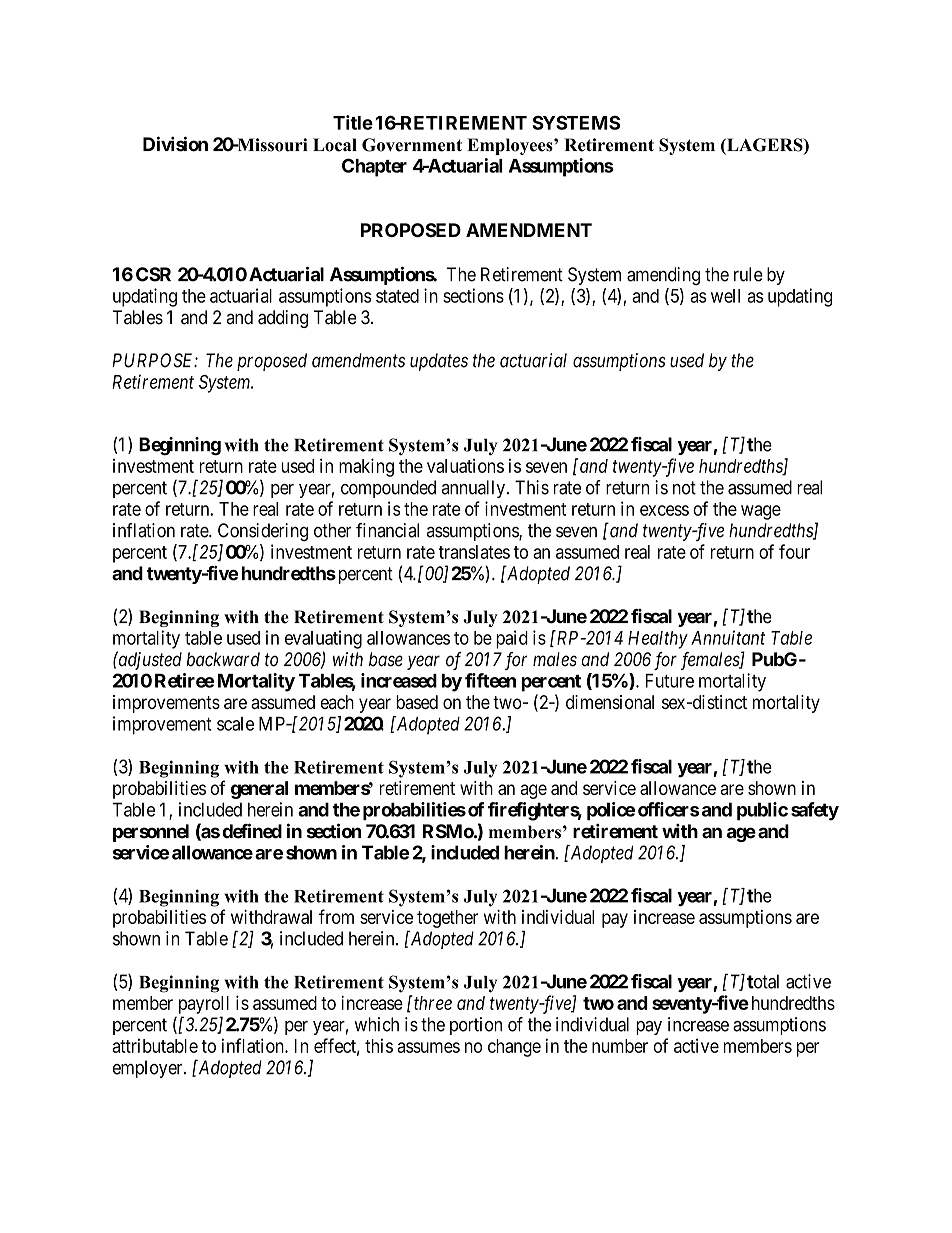 Image resolution: width=952 pixels, height=1233 pixels. Describe the element at coordinates (465, 465) in the page. I see `valuations` at that location.
